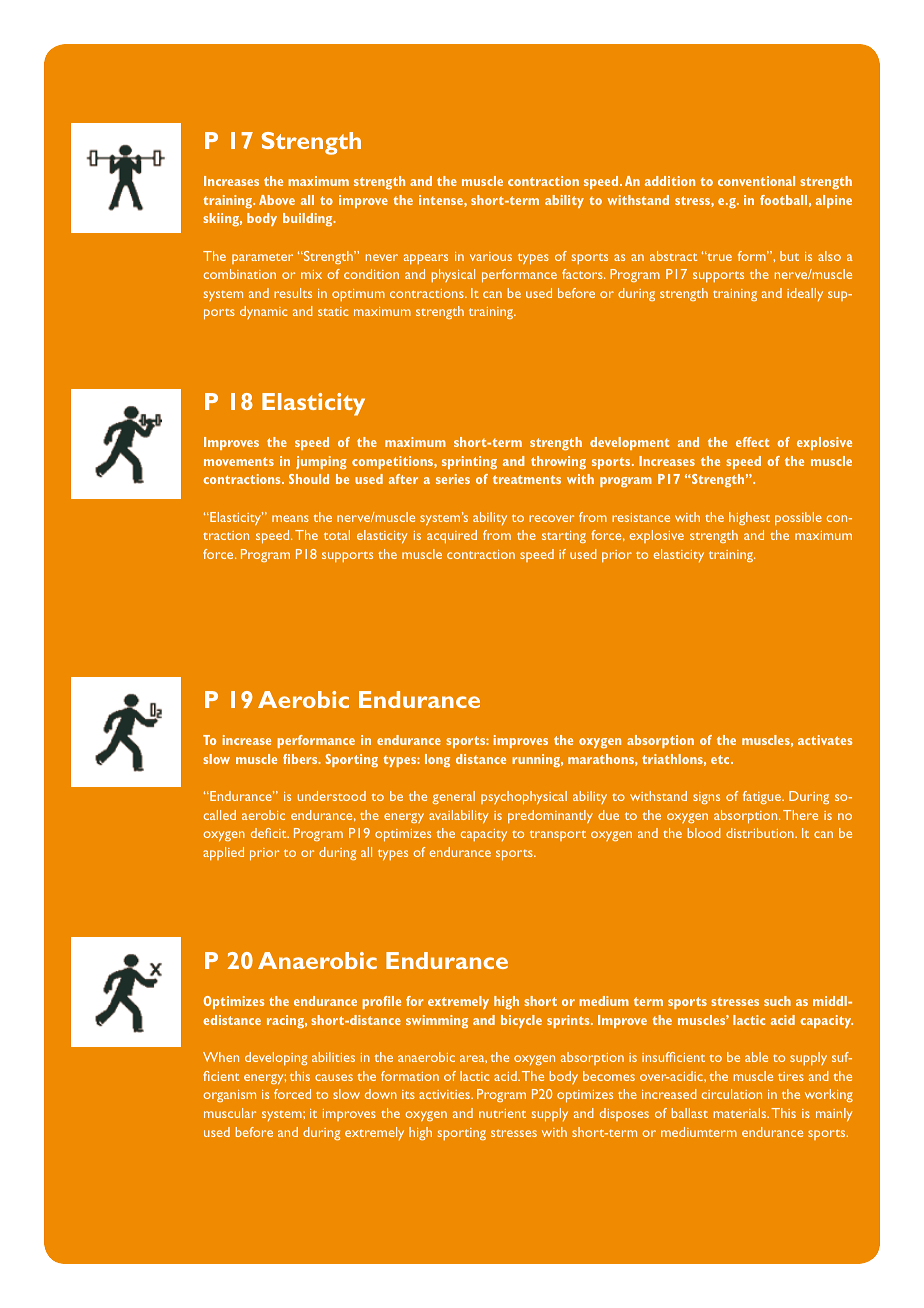 The width and height of the document is (924, 1308). What do you see at coordinates (491, 256) in the document?
I see `various` at bounding box center [491, 256].
